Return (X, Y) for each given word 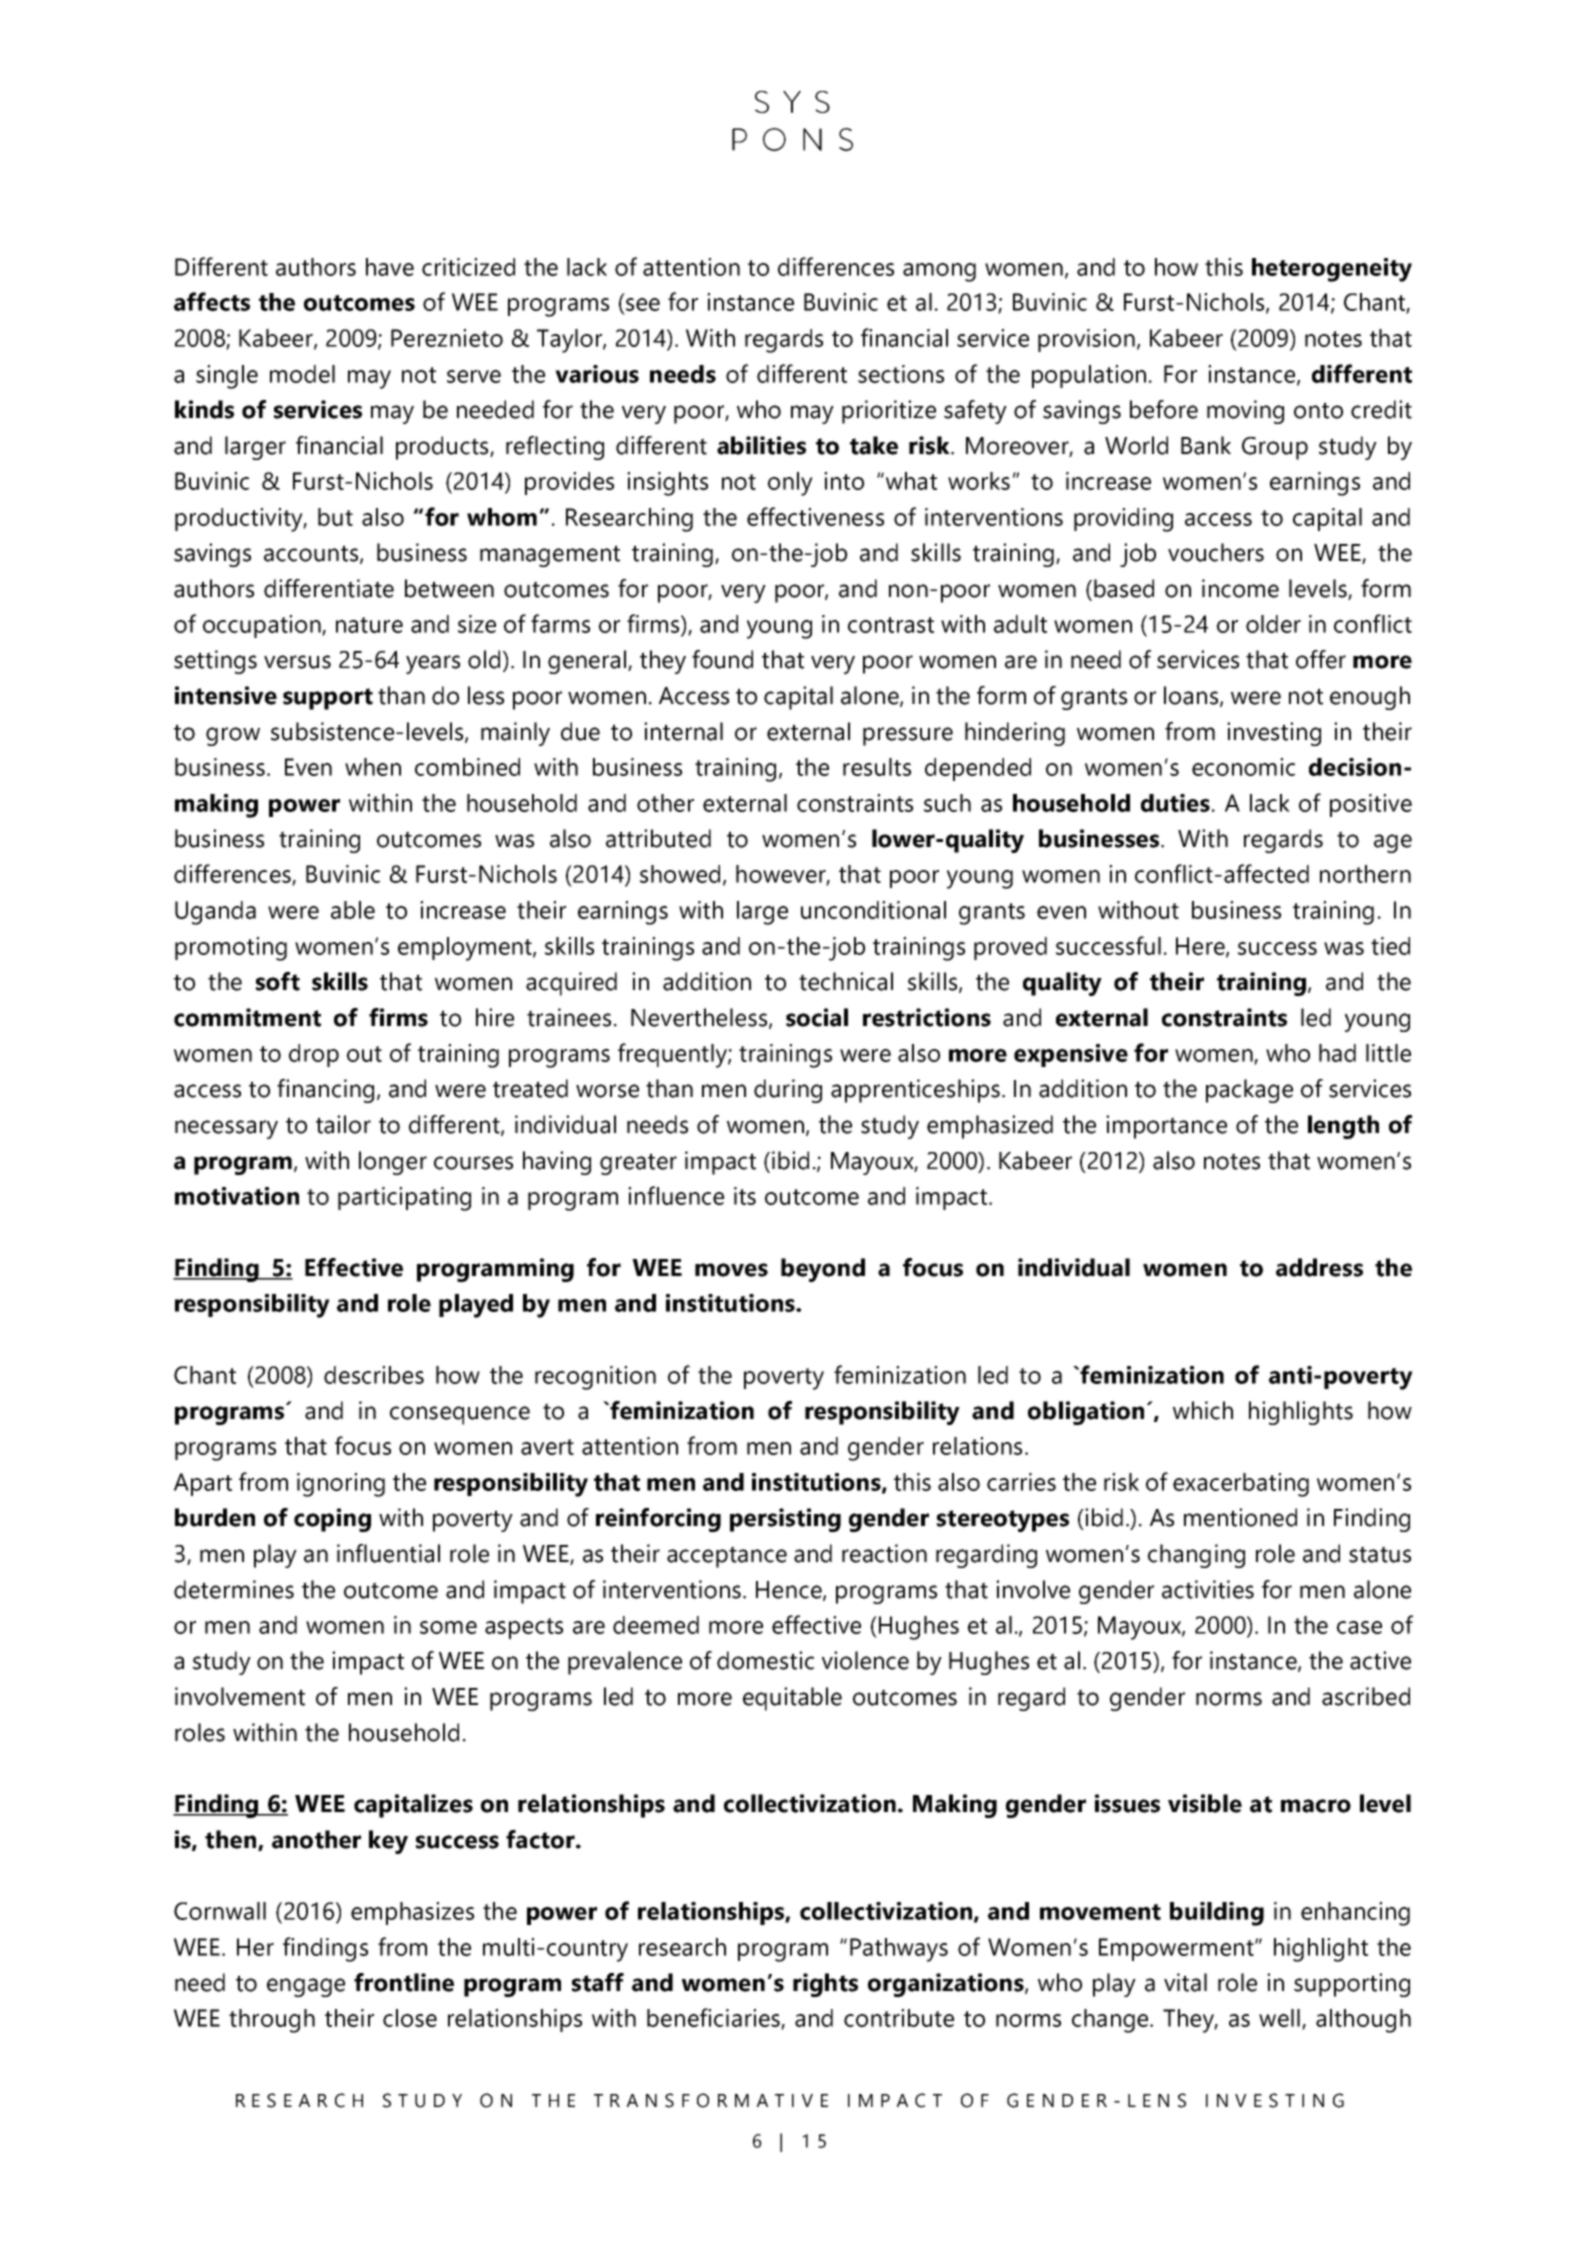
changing (1196, 1556)
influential (388, 1553)
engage (306, 1987)
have (390, 267)
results (877, 767)
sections (901, 374)
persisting (785, 1520)
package (1249, 1091)
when (373, 767)
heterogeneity (1332, 270)
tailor (343, 1124)
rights (825, 1985)
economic (1243, 767)
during (788, 1091)
